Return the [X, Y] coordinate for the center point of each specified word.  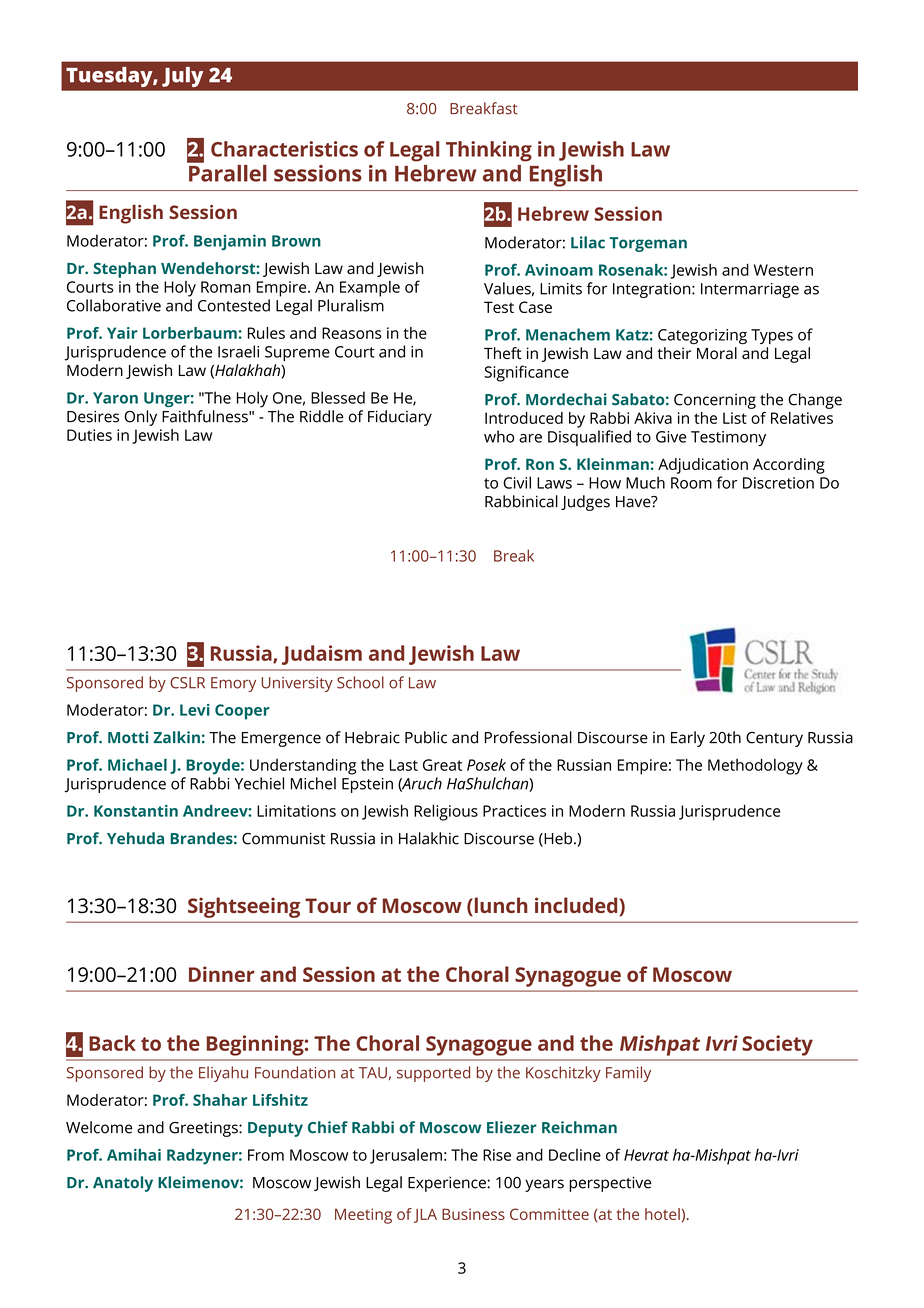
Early [688, 739]
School [360, 682]
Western [783, 270]
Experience [448, 1184]
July [182, 77]
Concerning [715, 401]
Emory [233, 684]
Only [140, 418]
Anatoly [123, 1184]
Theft [503, 353]
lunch [500, 906]
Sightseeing [244, 907]
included [577, 906]
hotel [662, 1214]
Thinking [489, 151]
